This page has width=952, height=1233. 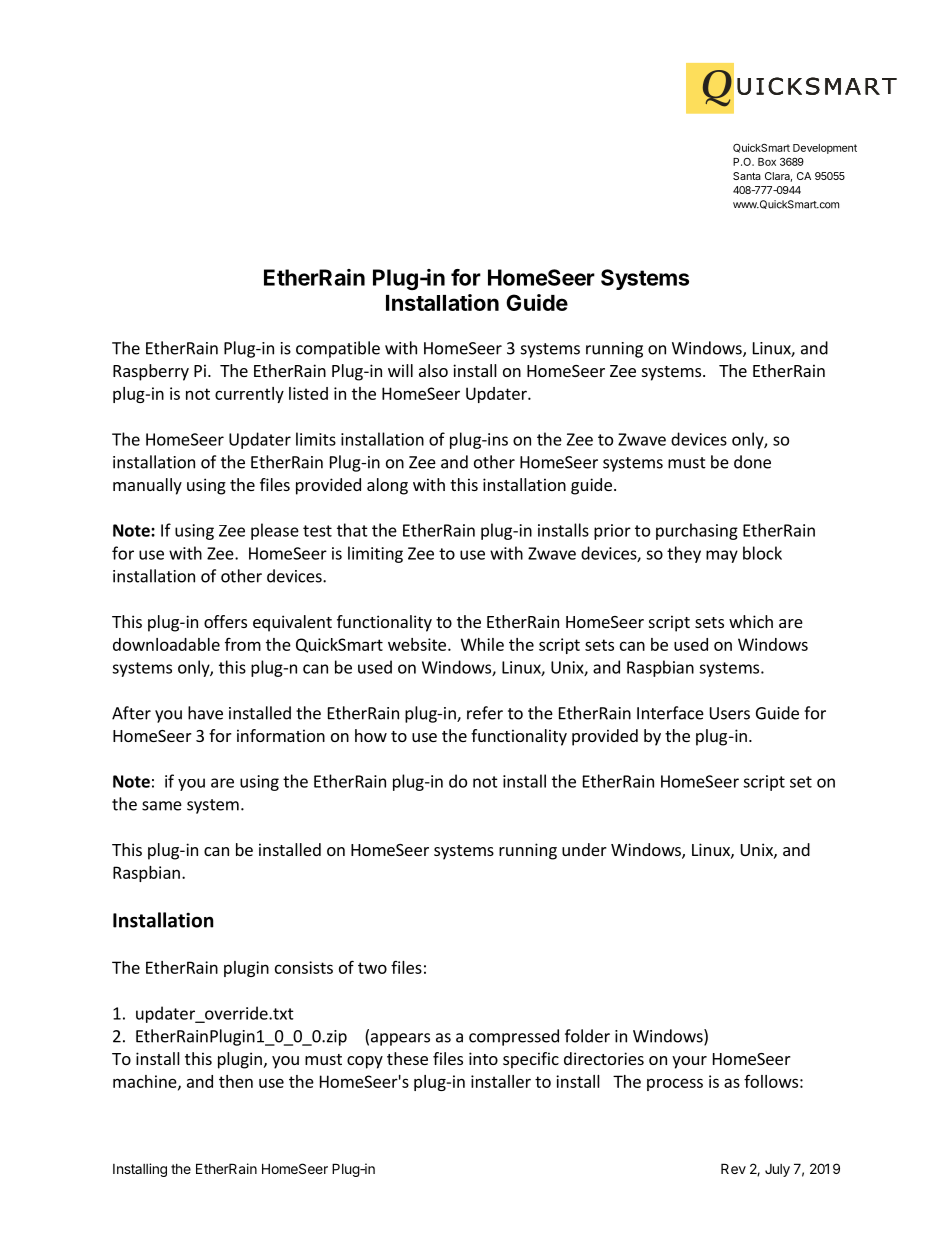 What do you see at coordinates (689, 1062) in the page?
I see `your` at bounding box center [689, 1062].
